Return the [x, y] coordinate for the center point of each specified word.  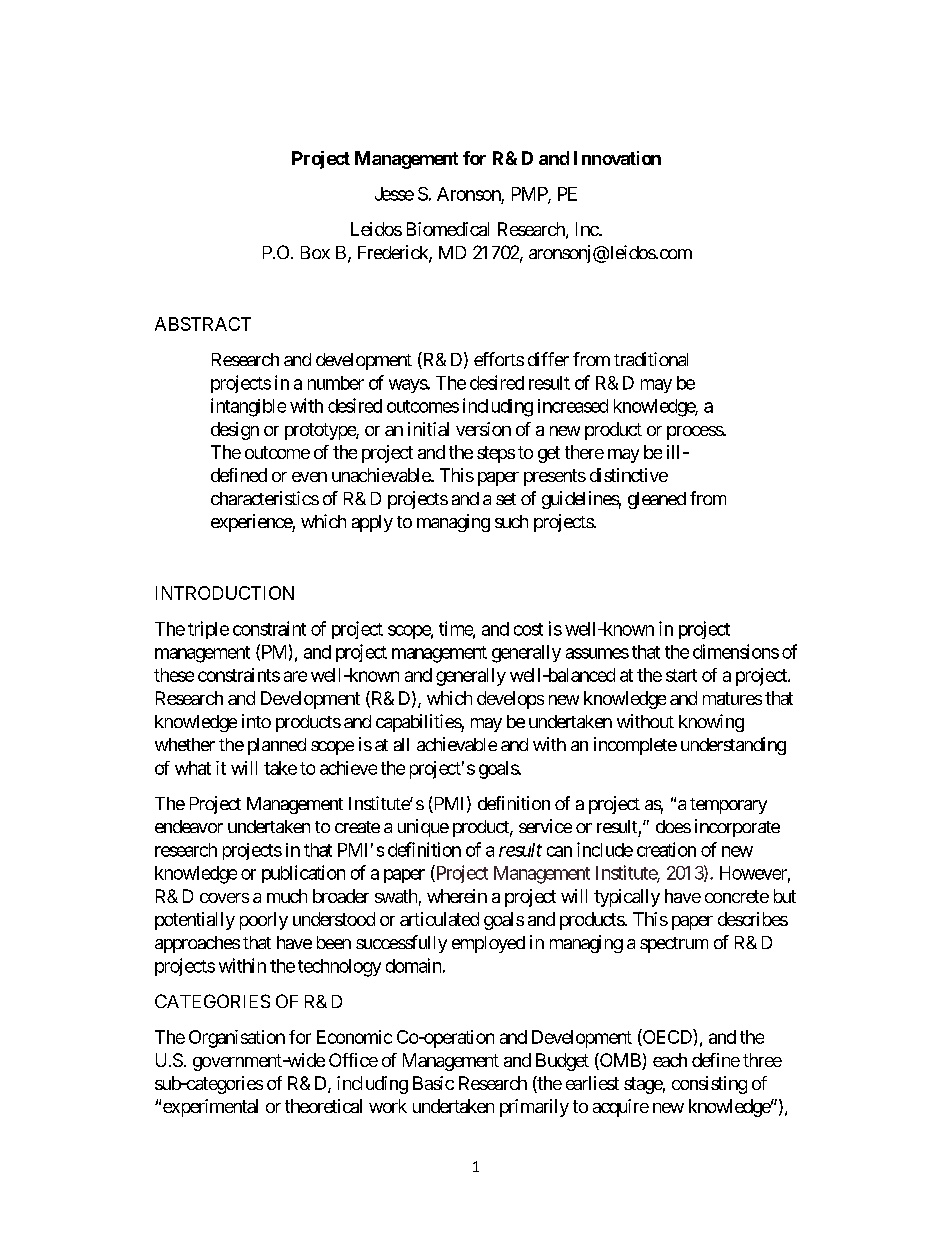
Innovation [617, 158]
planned [277, 746]
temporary [728, 806]
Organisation [237, 1039]
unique [423, 828]
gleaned [657, 500]
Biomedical [448, 229]
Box [315, 252]
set [506, 499]
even [309, 477]
